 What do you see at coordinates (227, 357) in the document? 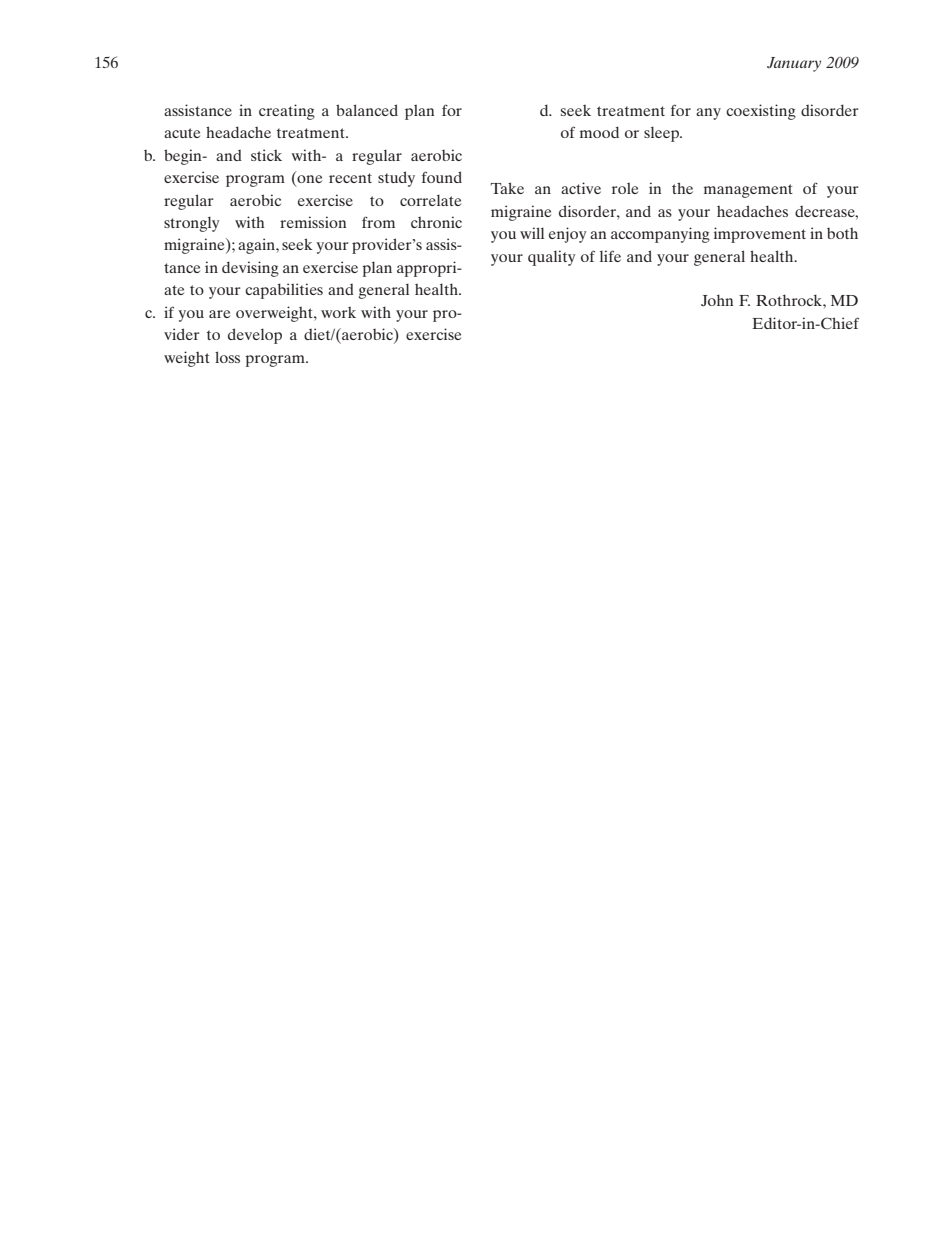
I see `loss` at bounding box center [227, 357].
